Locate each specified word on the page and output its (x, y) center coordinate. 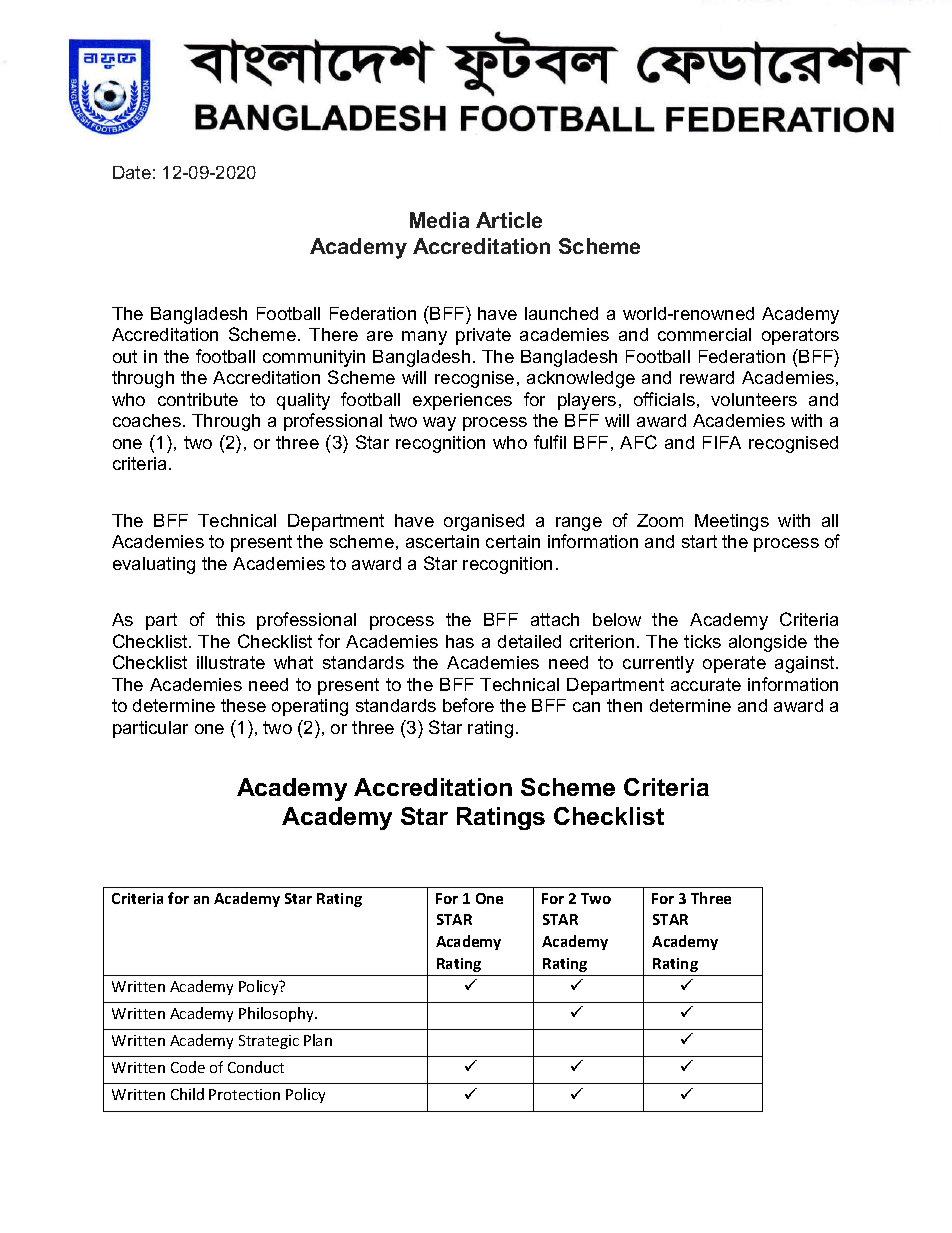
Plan (318, 1040)
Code (188, 1067)
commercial (704, 334)
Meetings (732, 522)
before (468, 705)
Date (132, 172)
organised (484, 522)
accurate (706, 684)
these (243, 705)
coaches (147, 420)
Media (439, 220)
